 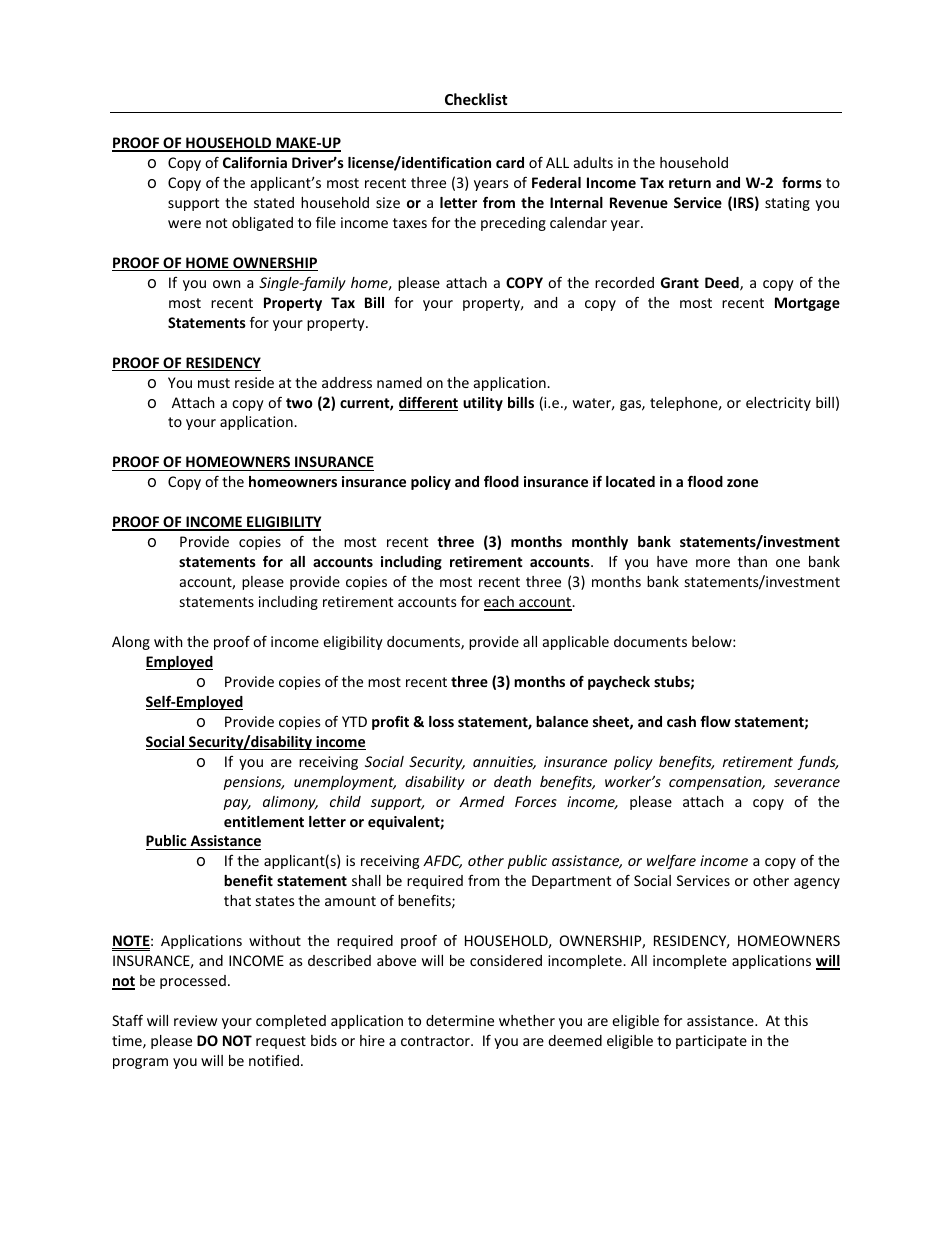 I want to click on utility, so click(x=483, y=404).
